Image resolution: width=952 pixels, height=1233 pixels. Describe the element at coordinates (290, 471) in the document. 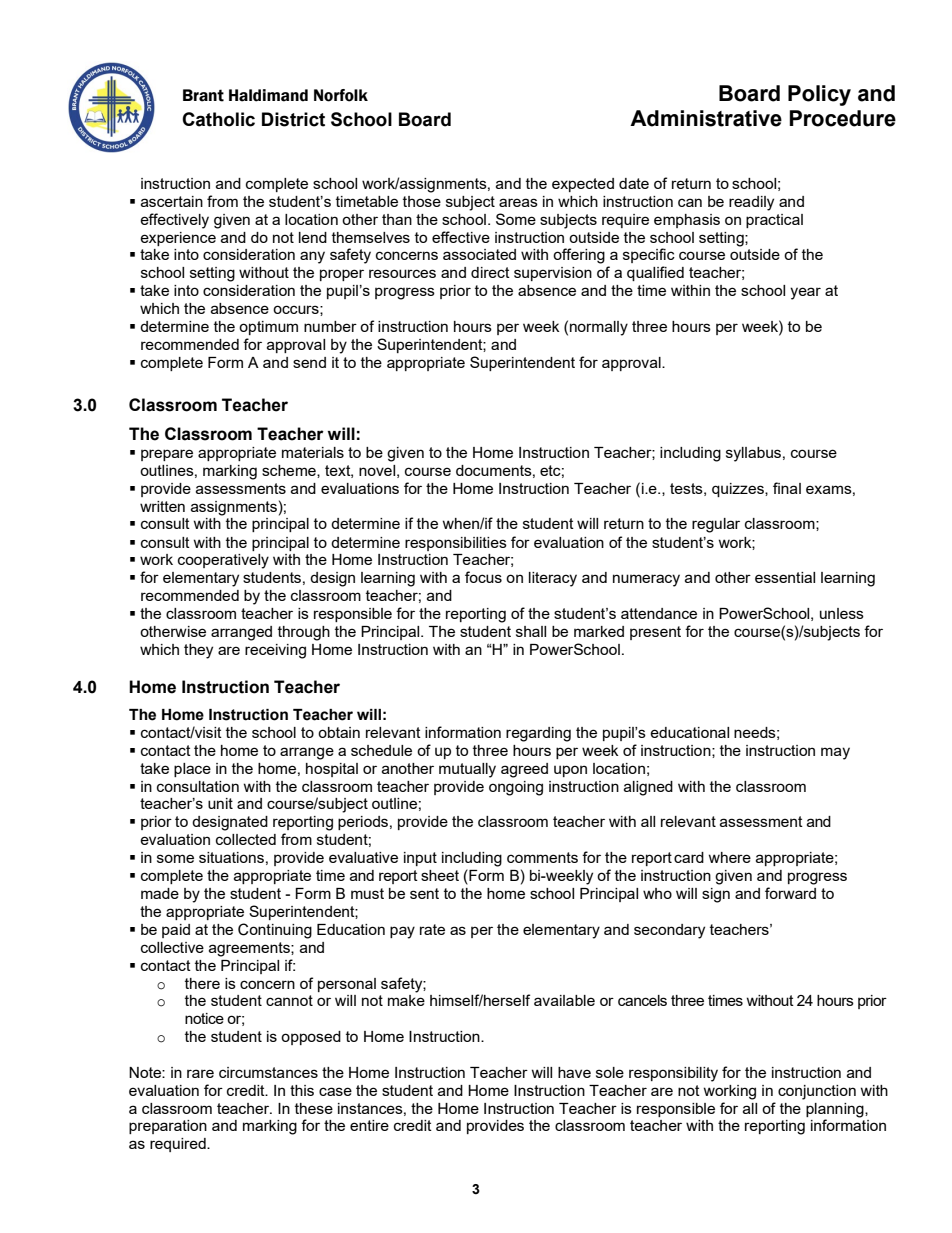

I see `scheme` at that location.
